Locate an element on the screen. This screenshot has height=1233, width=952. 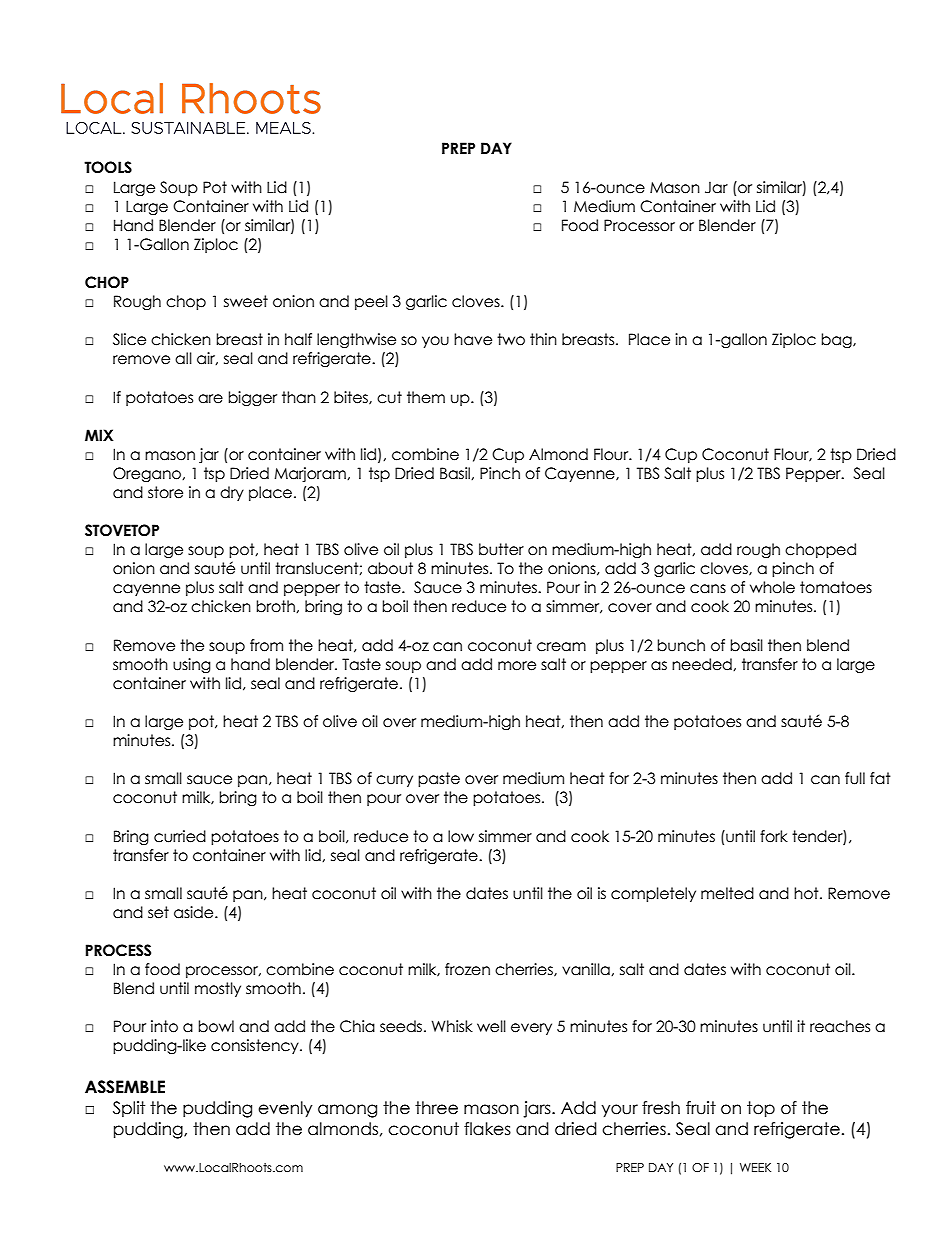
more is located at coordinates (517, 666).
